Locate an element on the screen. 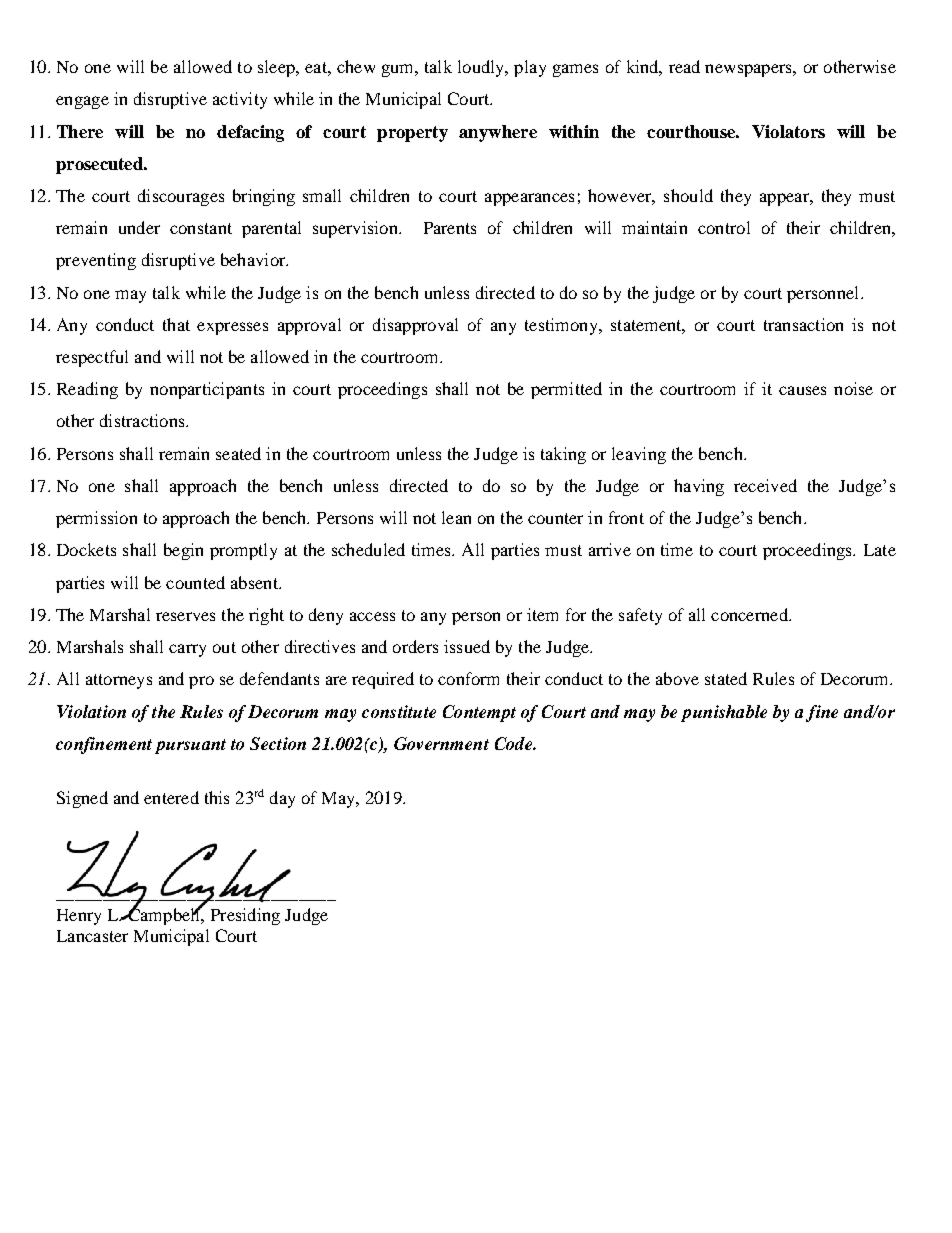 This screenshot has width=952, height=1233. Presiding is located at coordinates (245, 916).
